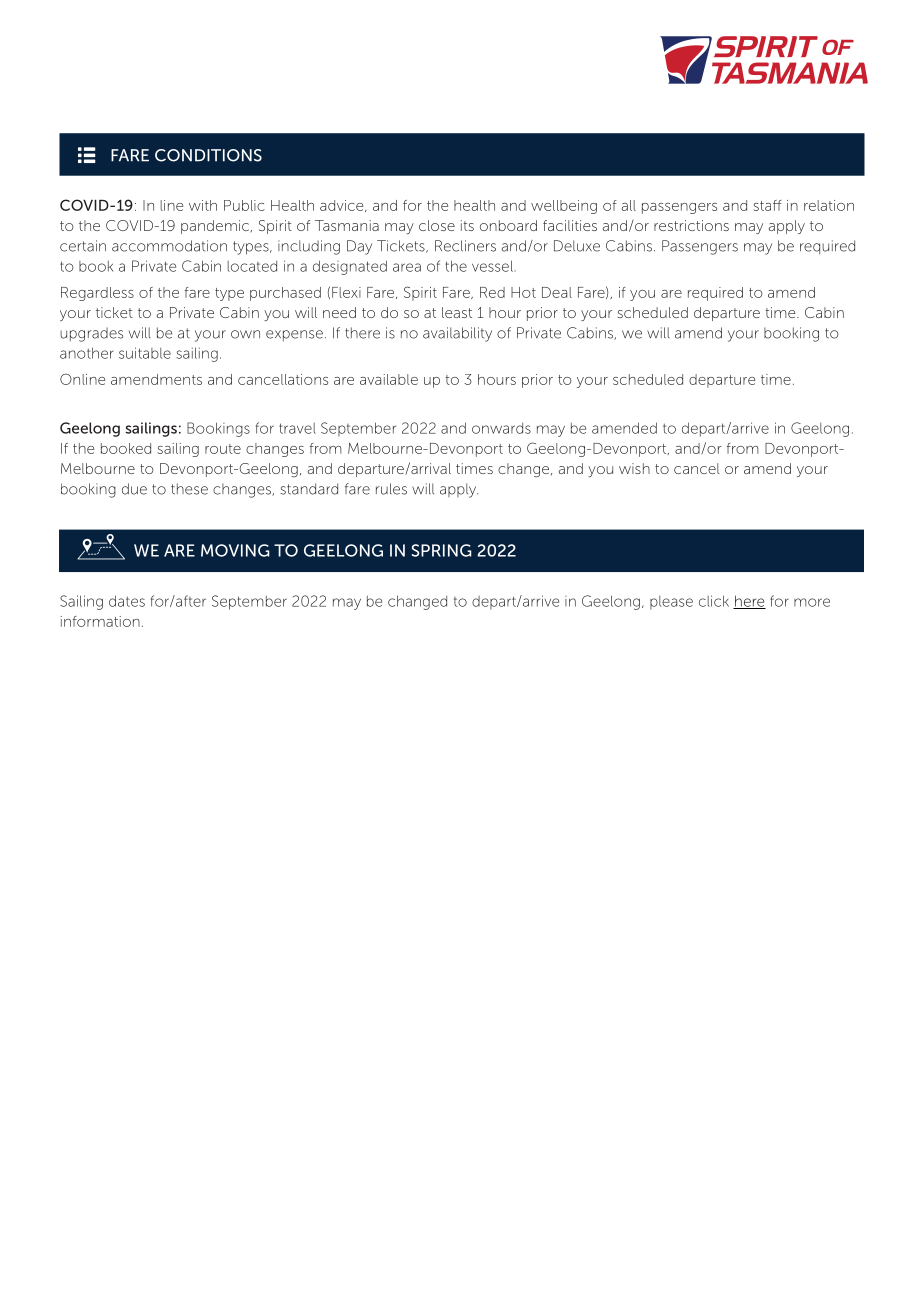 Image resolution: width=924 pixels, height=1308 pixels. I want to click on onwards, so click(501, 428).
